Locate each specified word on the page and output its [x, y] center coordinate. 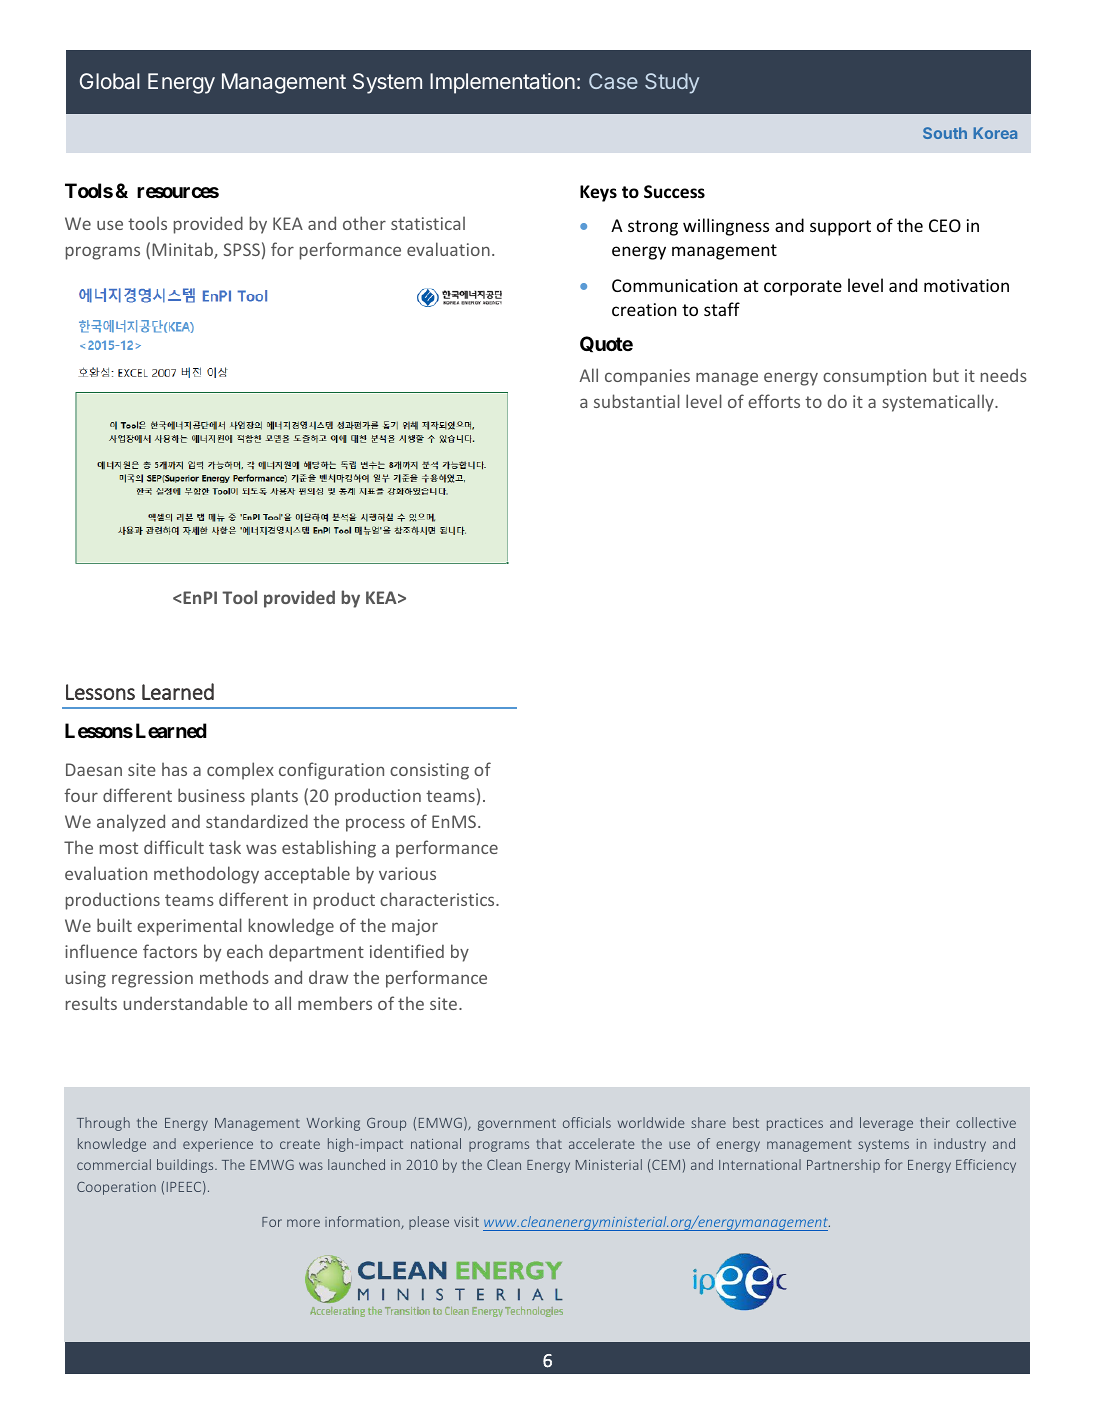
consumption [874, 377]
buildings [186, 1166]
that [549, 1143]
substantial [637, 401]
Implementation [502, 83]
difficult [174, 847]
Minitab [183, 250]
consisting [429, 771]
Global [110, 81]
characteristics [438, 899]
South [945, 133]
